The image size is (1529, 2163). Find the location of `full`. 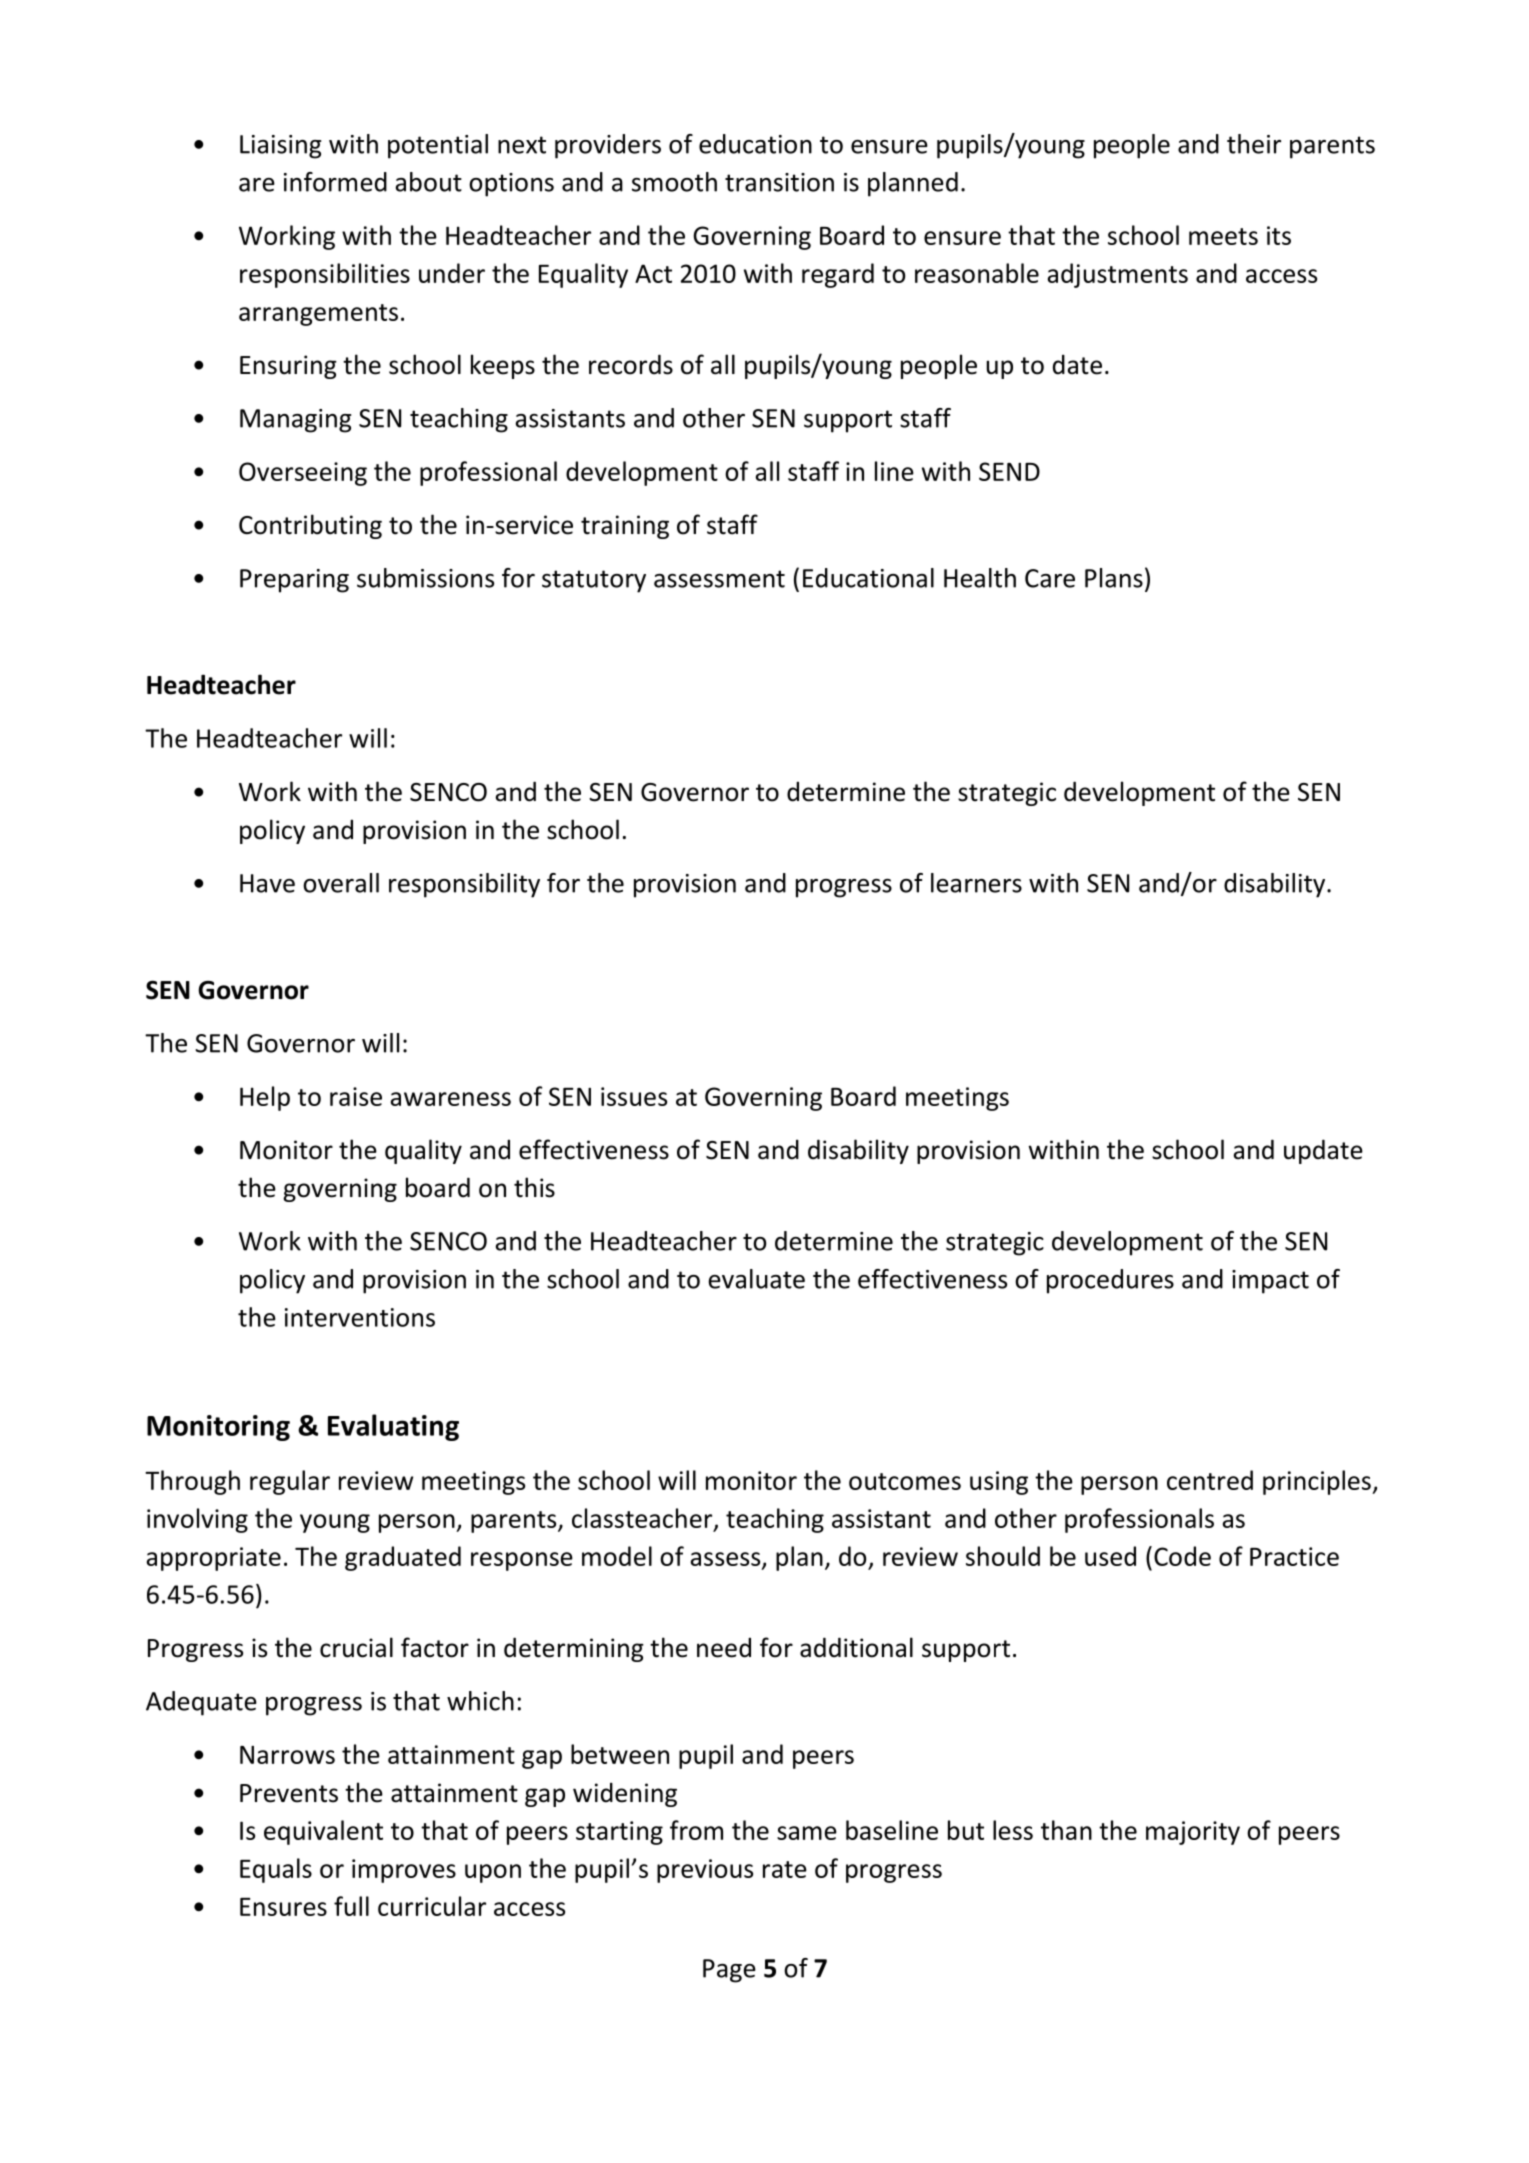

full is located at coordinates (351, 1906).
